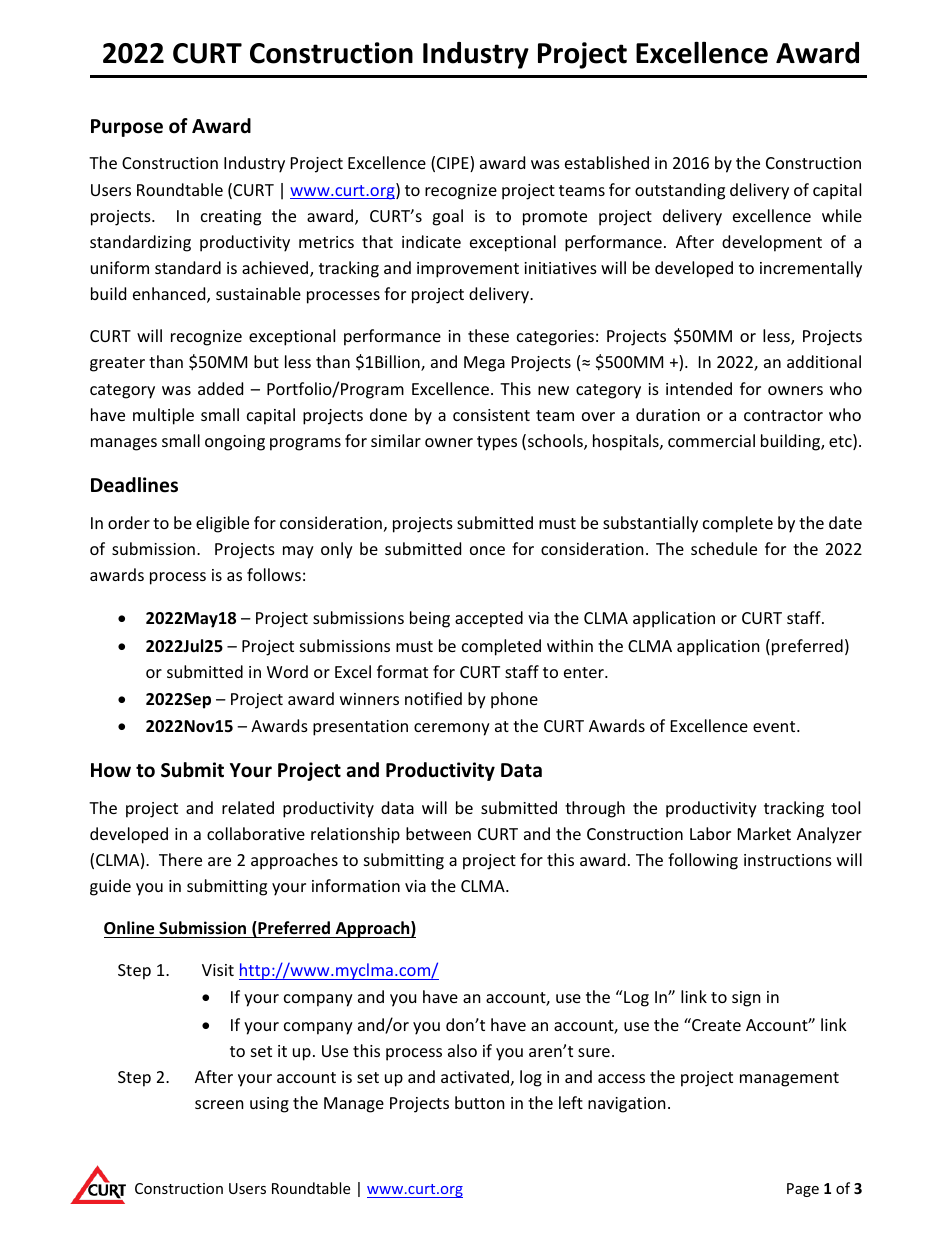 The width and height of the screenshot is (952, 1233). Describe the element at coordinates (219, 1104) in the screenshot. I see `screen` at that location.
